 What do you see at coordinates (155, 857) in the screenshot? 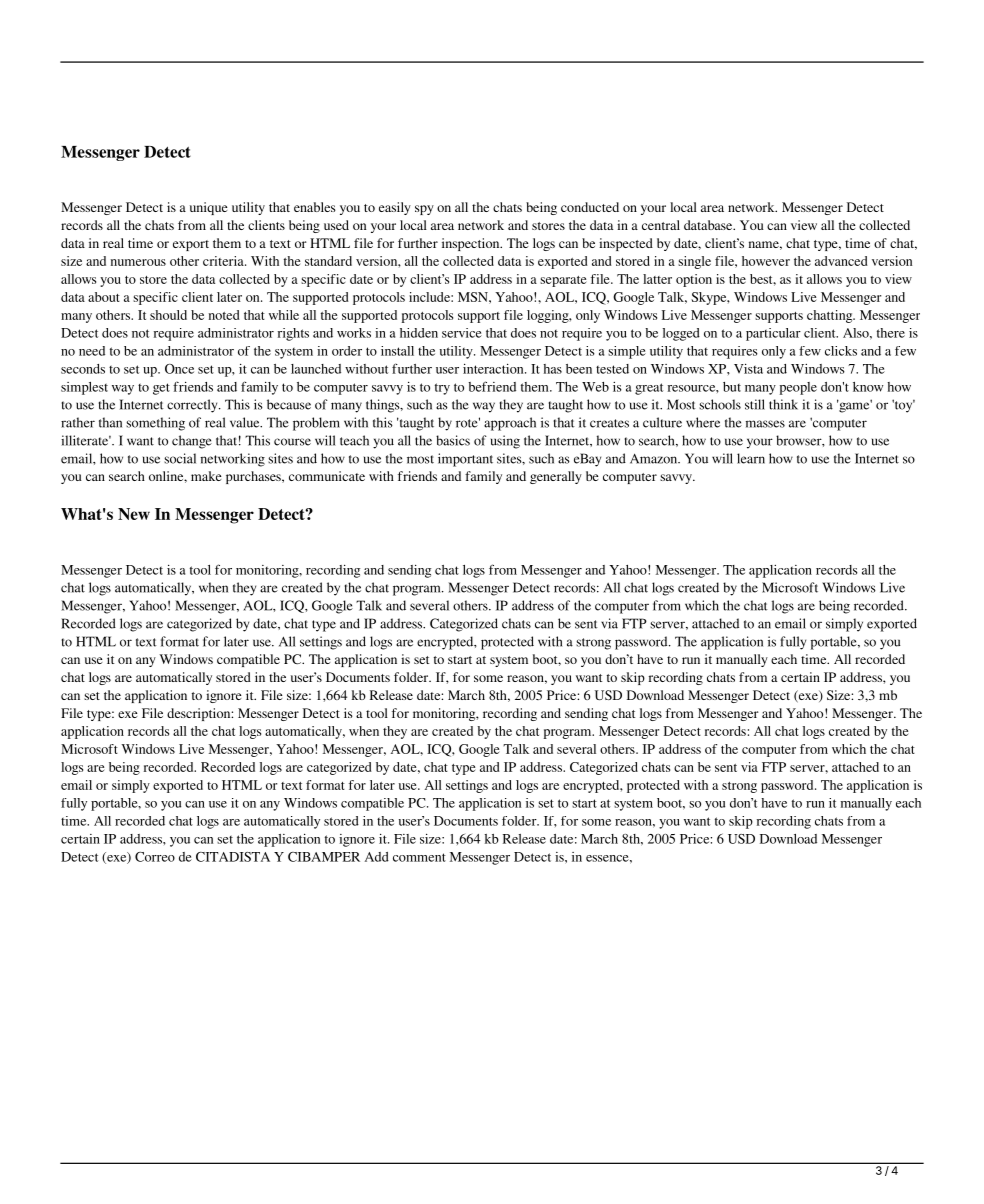
I see `Correo` at bounding box center [155, 857].
